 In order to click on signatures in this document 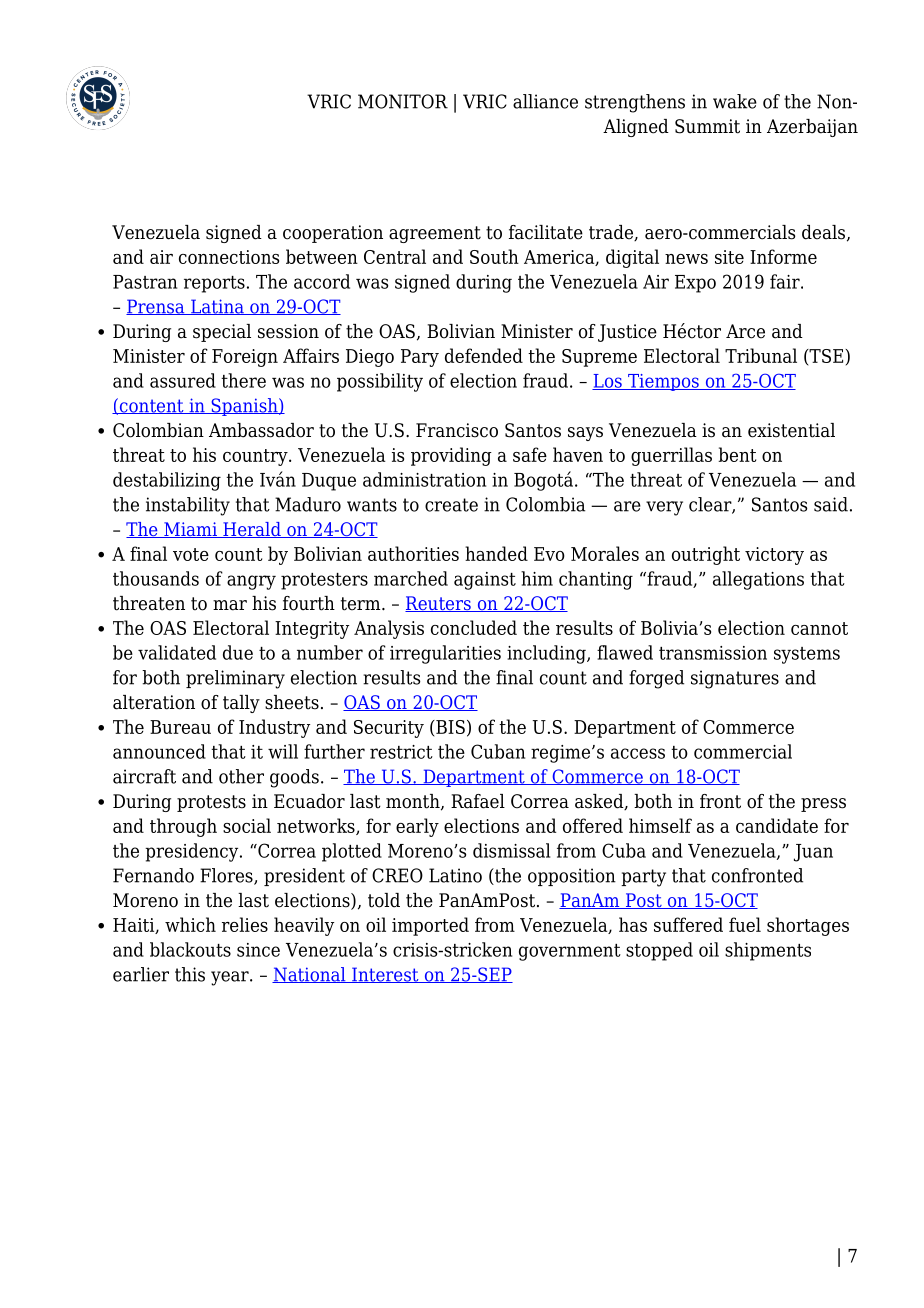, I will do `click(735, 679)`.
